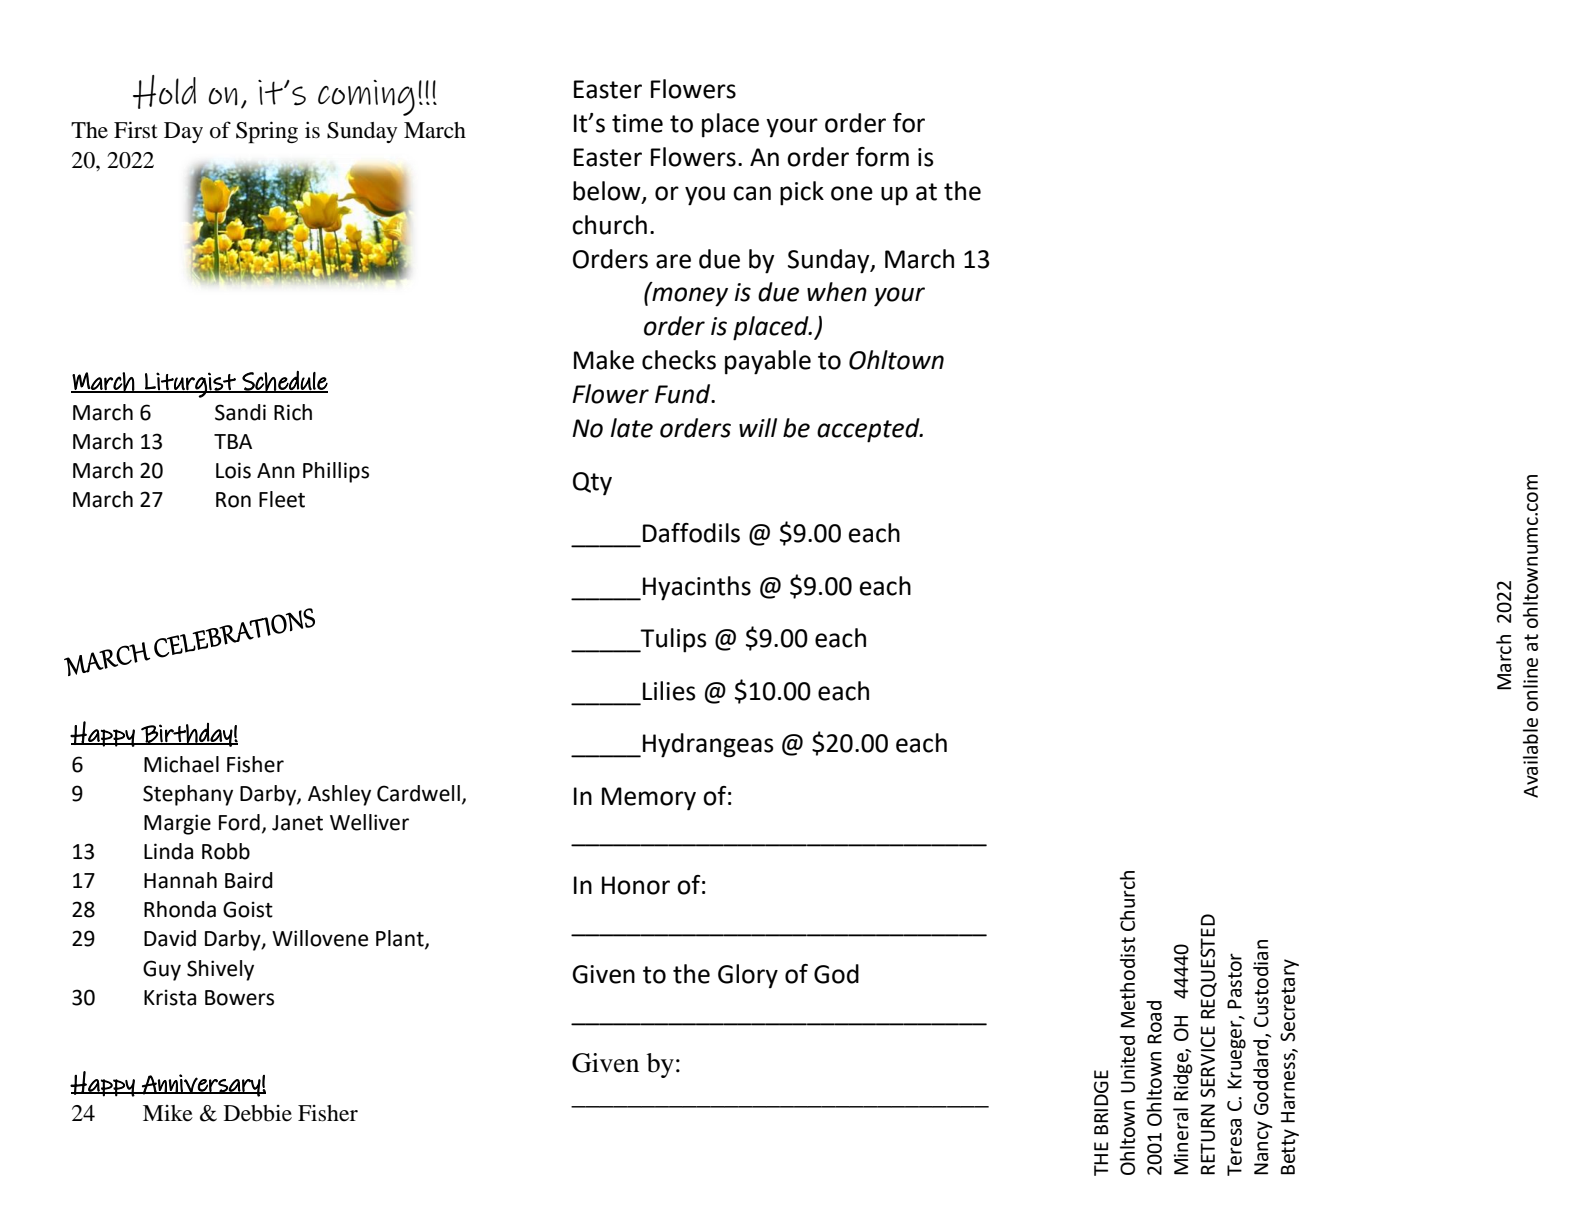  Describe the element at coordinates (201, 1085) in the image. I see `Anniversary` at that location.
